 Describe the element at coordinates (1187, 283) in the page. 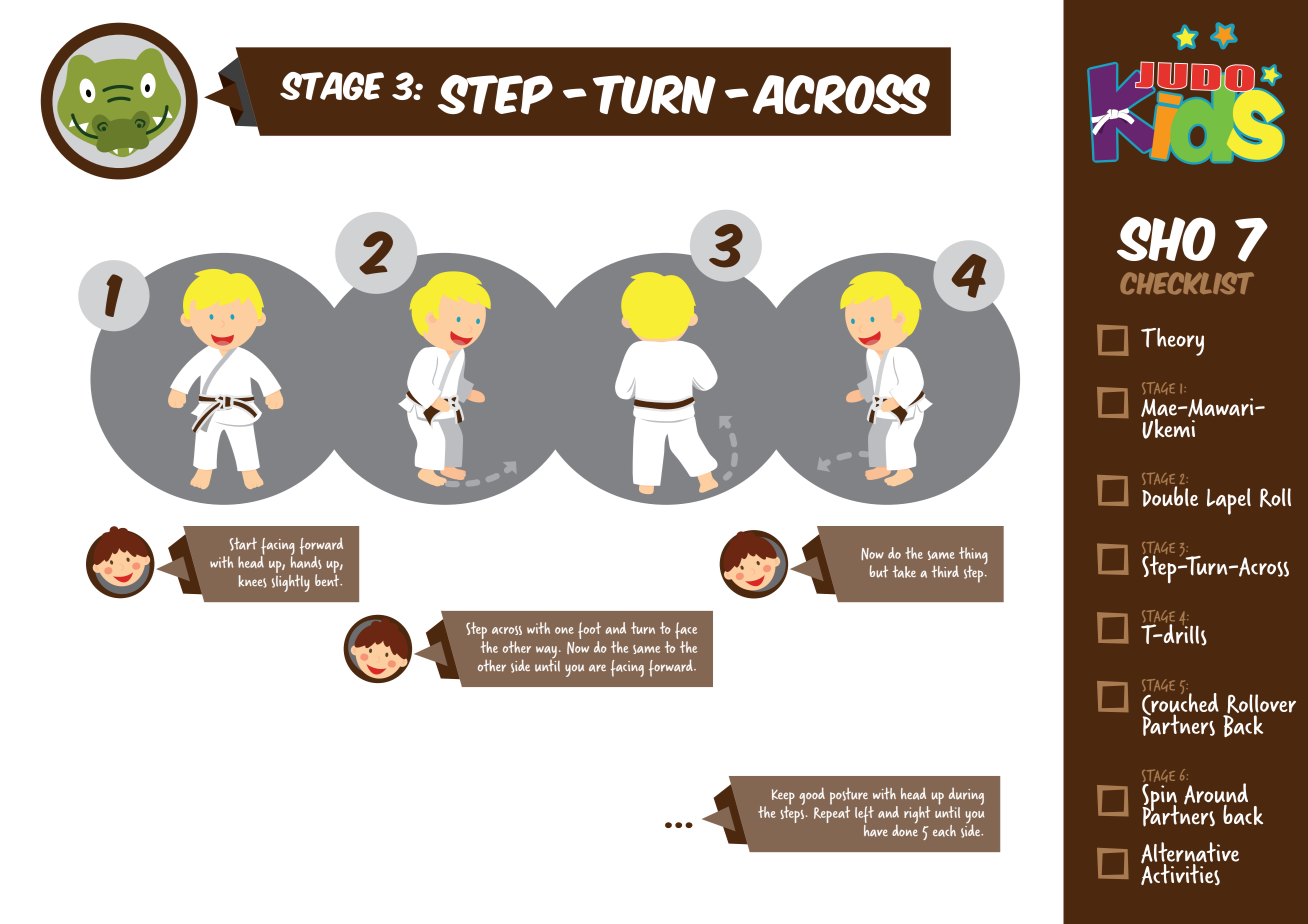

I see `CHECKLIST` at that location.
